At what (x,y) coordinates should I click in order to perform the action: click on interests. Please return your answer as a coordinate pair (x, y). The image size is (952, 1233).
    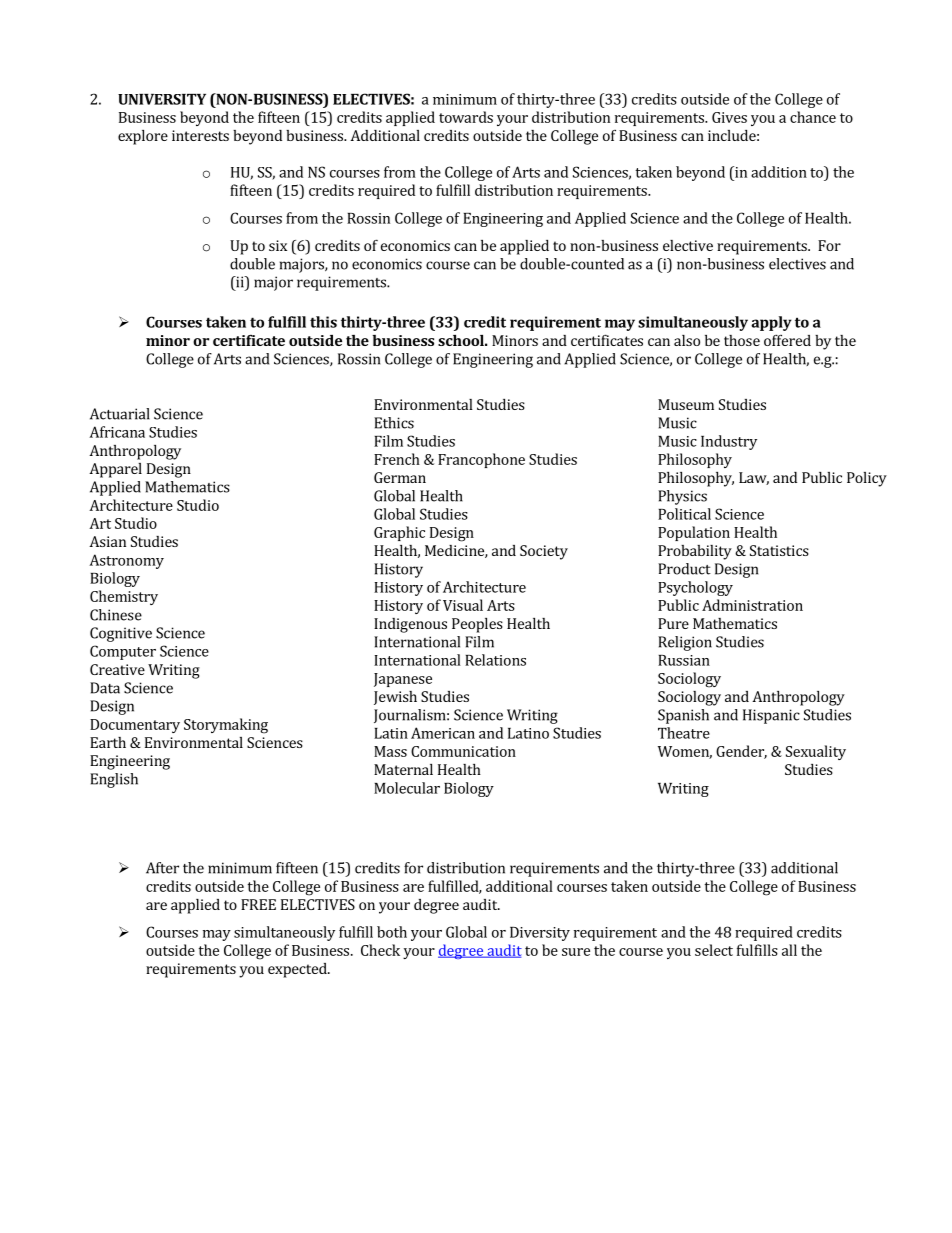
    Looking at the image, I should click on (200, 135).
